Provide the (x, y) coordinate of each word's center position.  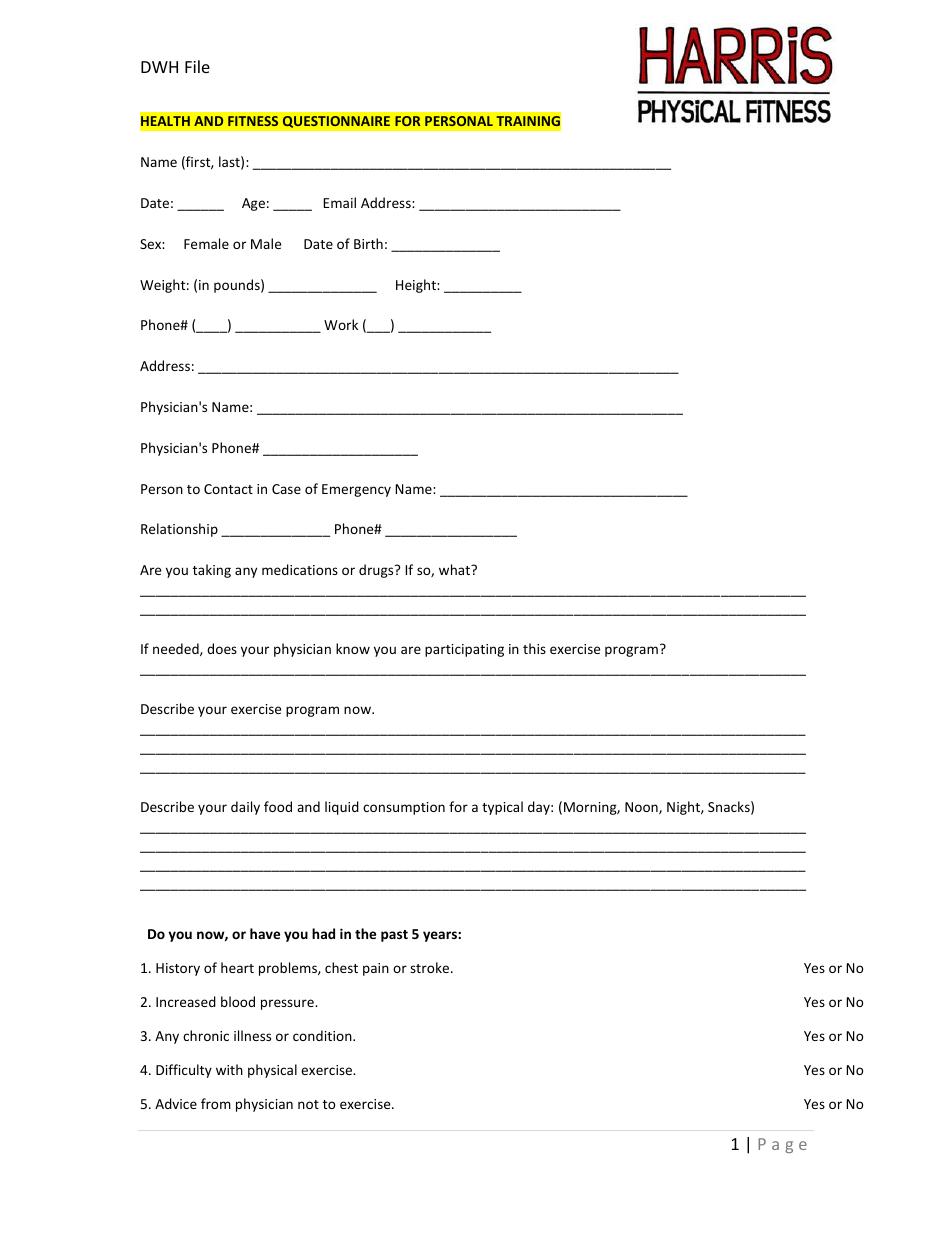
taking (212, 571)
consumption (404, 808)
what (456, 569)
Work (341, 324)
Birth (368, 243)
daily (245, 808)
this (534, 648)
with (229, 1069)
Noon (642, 808)
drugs (377, 571)
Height (417, 286)
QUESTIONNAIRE (336, 122)
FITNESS (253, 121)
